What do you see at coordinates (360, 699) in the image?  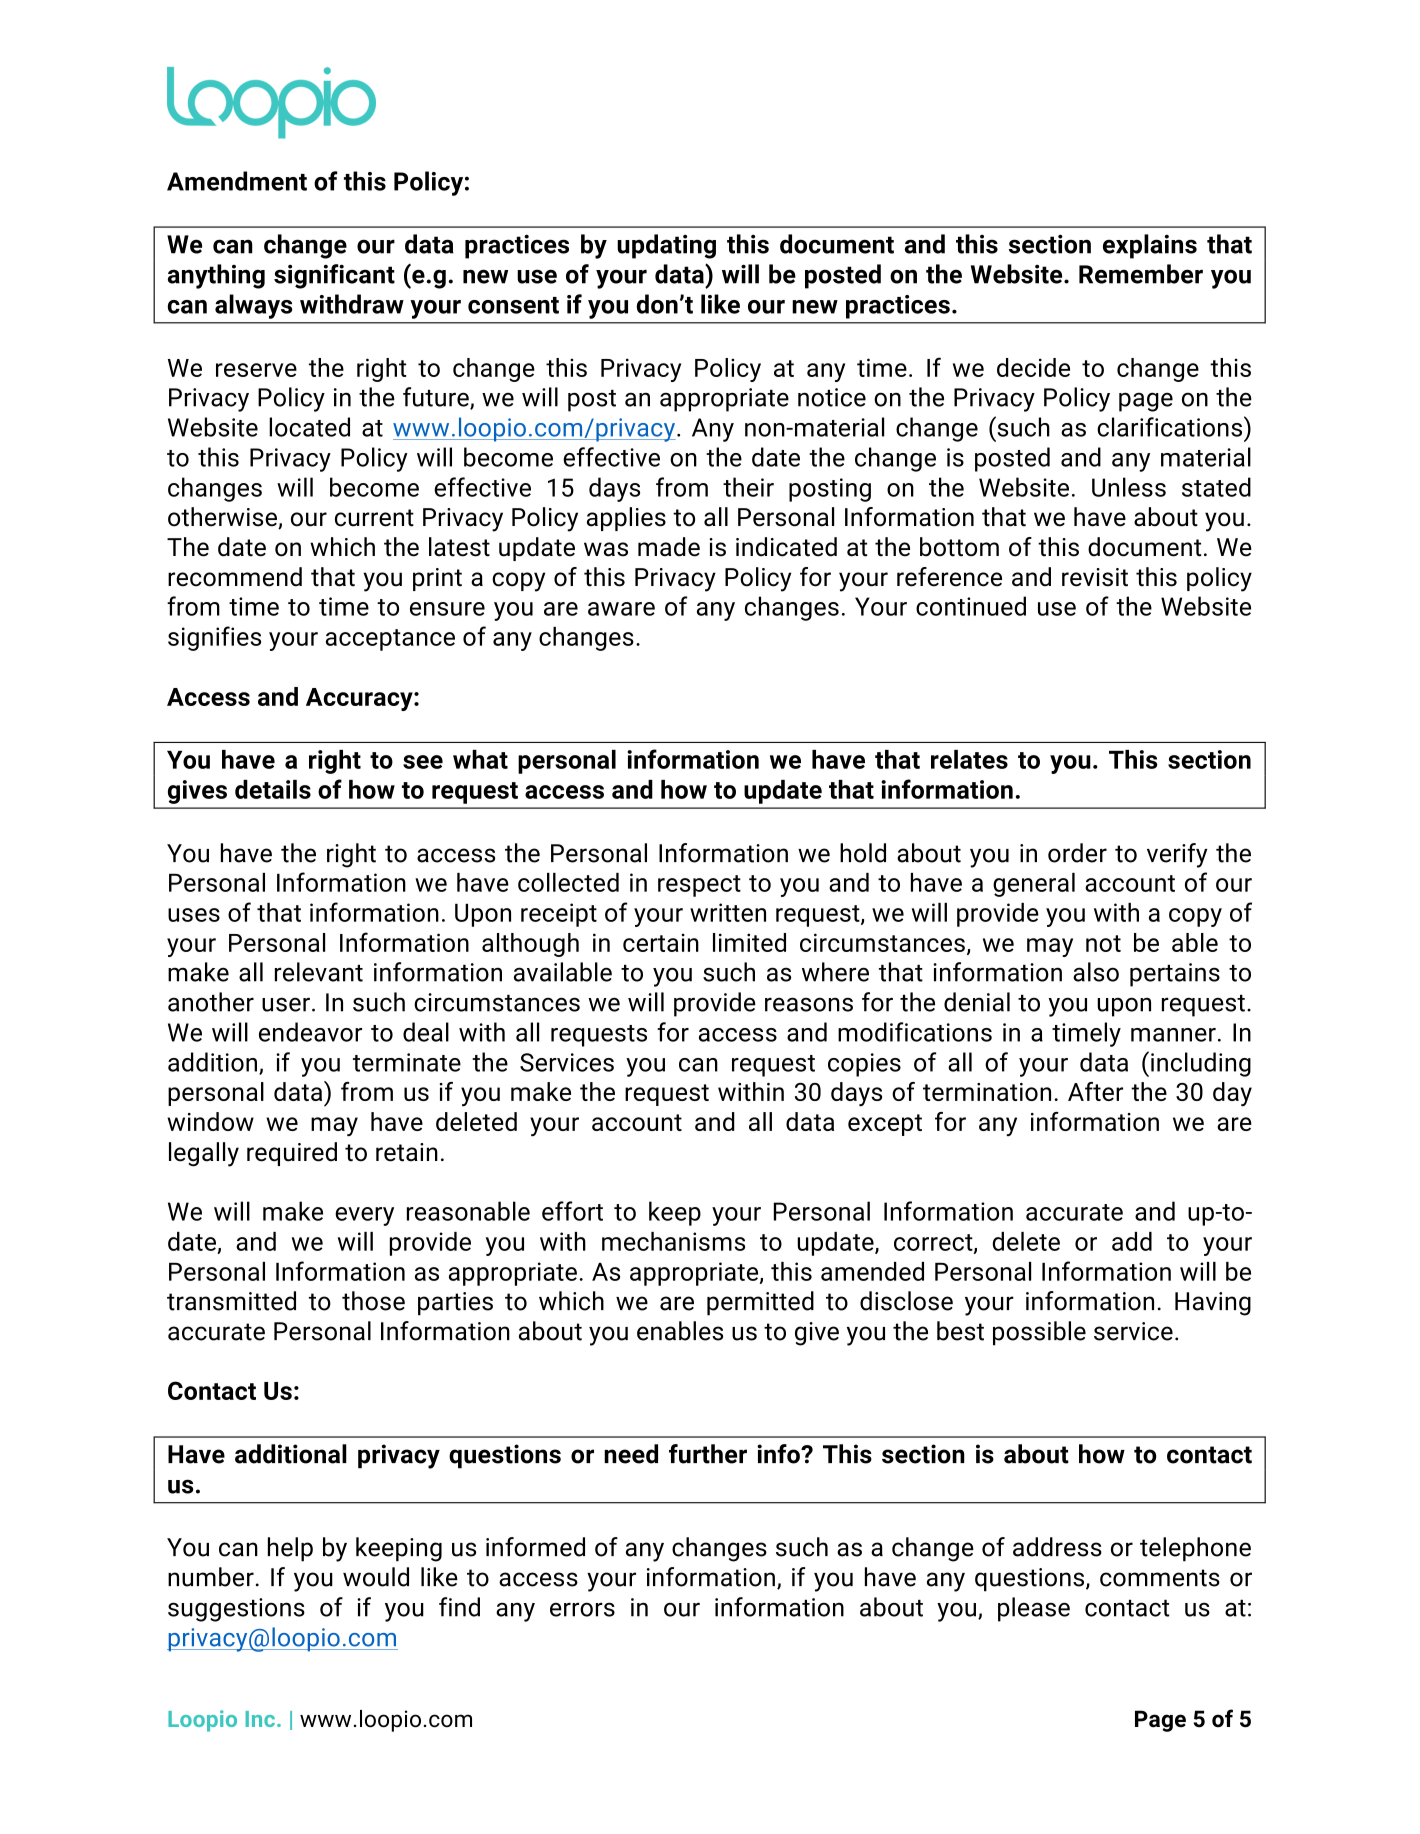 I see `Accuracy` at bounding box center [360, 699].
